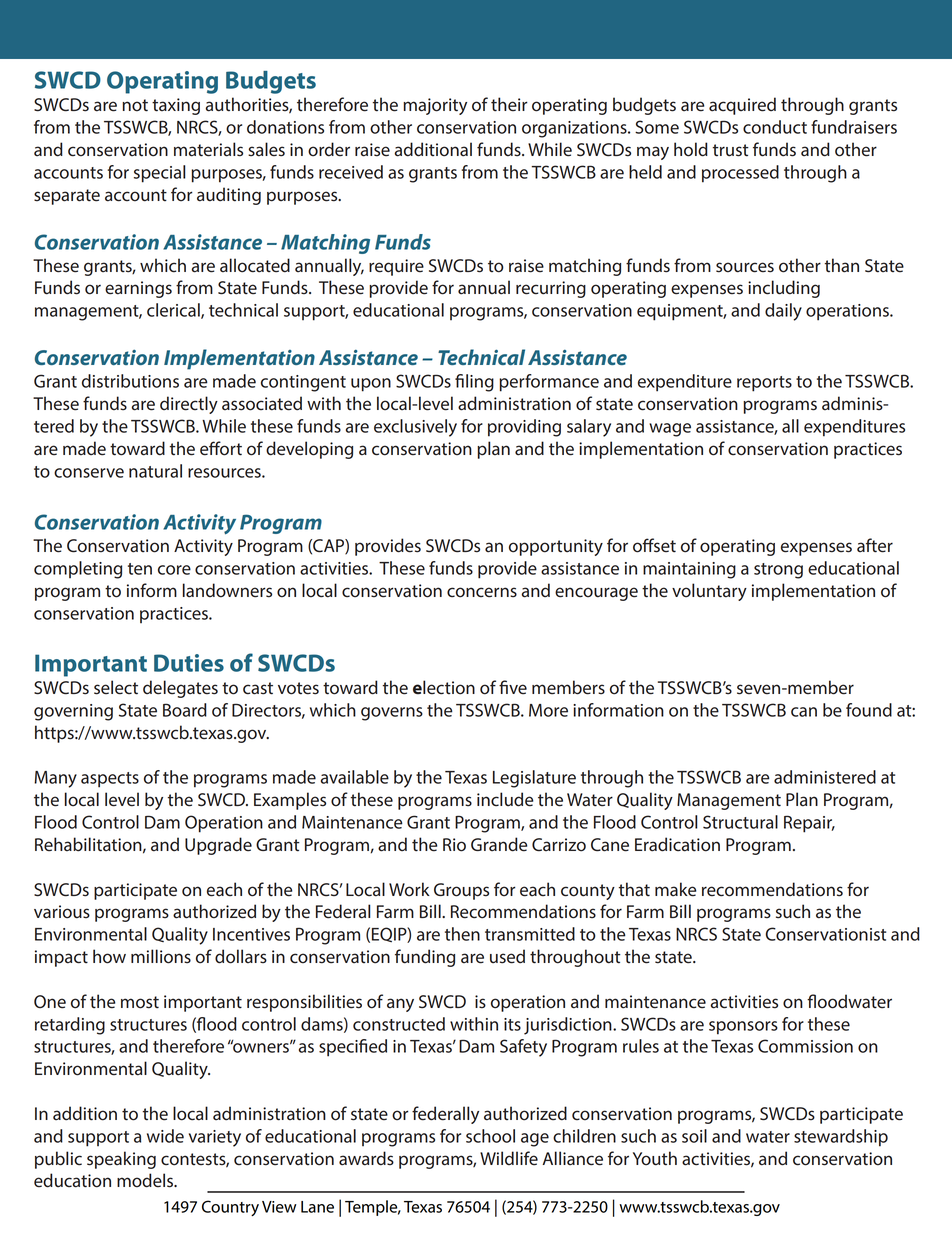  Describe the element at coordinates (444, 687) in the document. I see `election` at that location.
